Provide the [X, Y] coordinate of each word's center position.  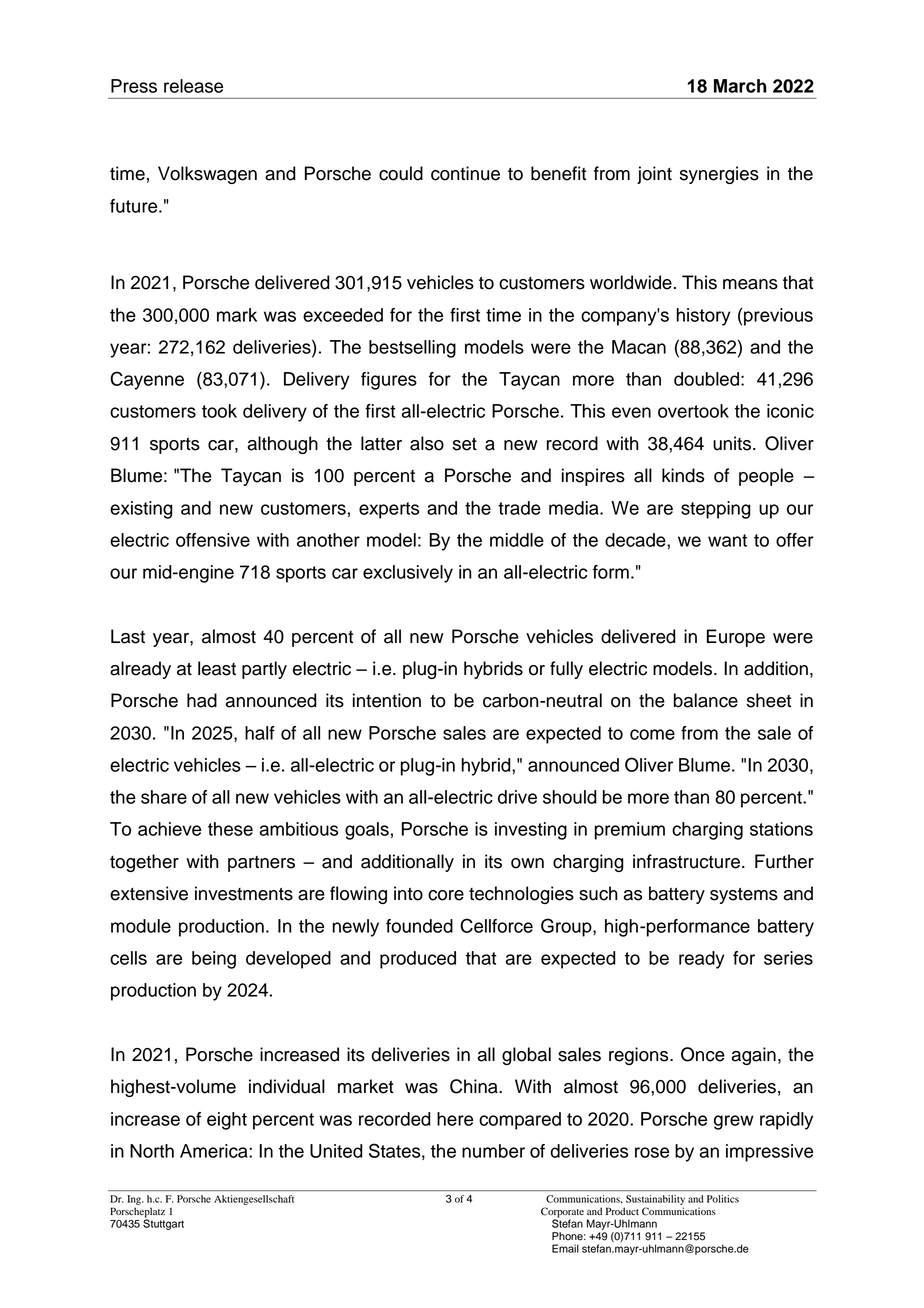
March [740, 86]
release [193, 86]
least [217, 668]
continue [465, 173]
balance [706, 700]
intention [387, 700]
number [493, 1151]
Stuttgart [163, 1223]
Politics [723, 1199]
